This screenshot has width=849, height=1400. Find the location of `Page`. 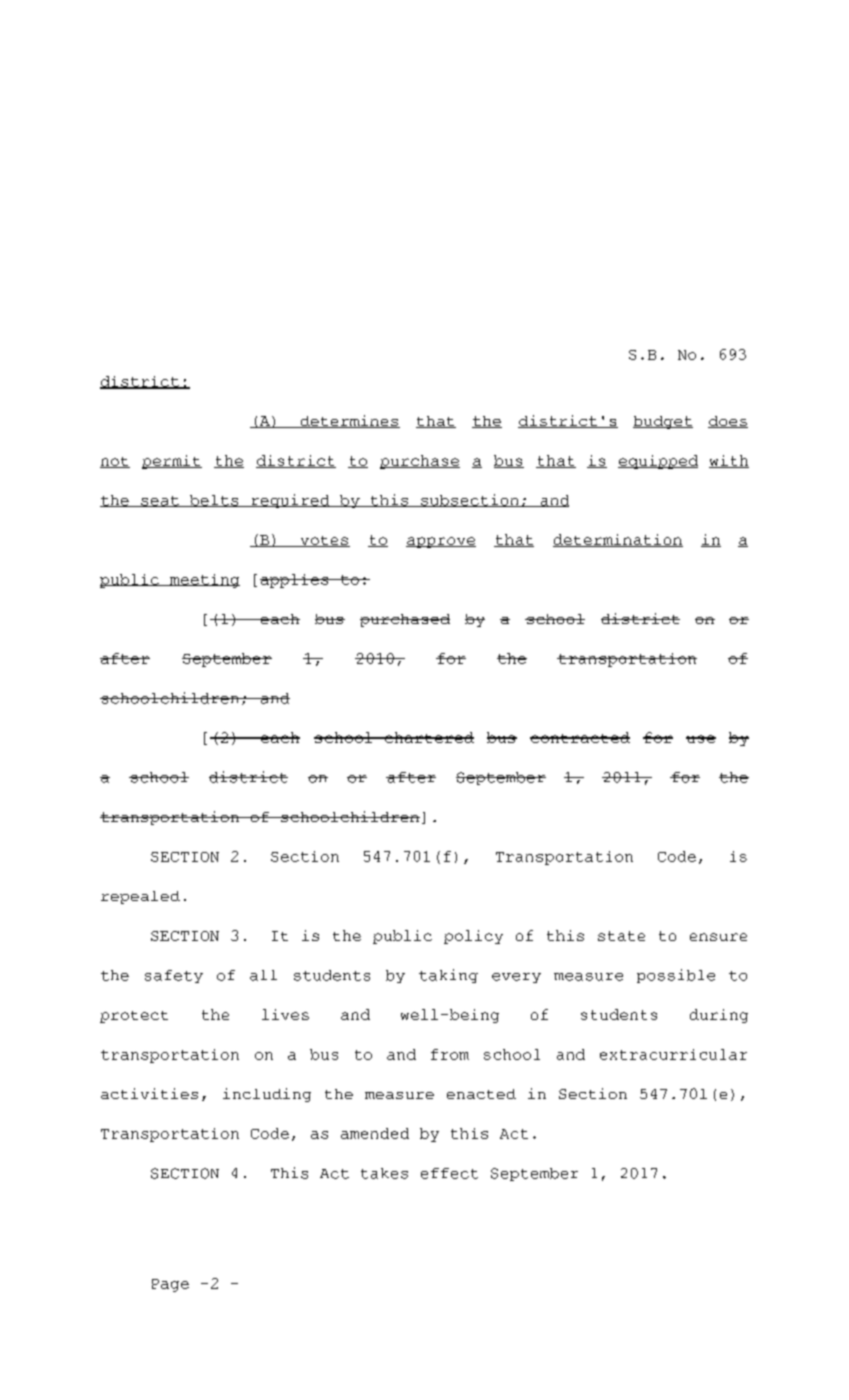

Page is located at coordinates (170, 1285).
